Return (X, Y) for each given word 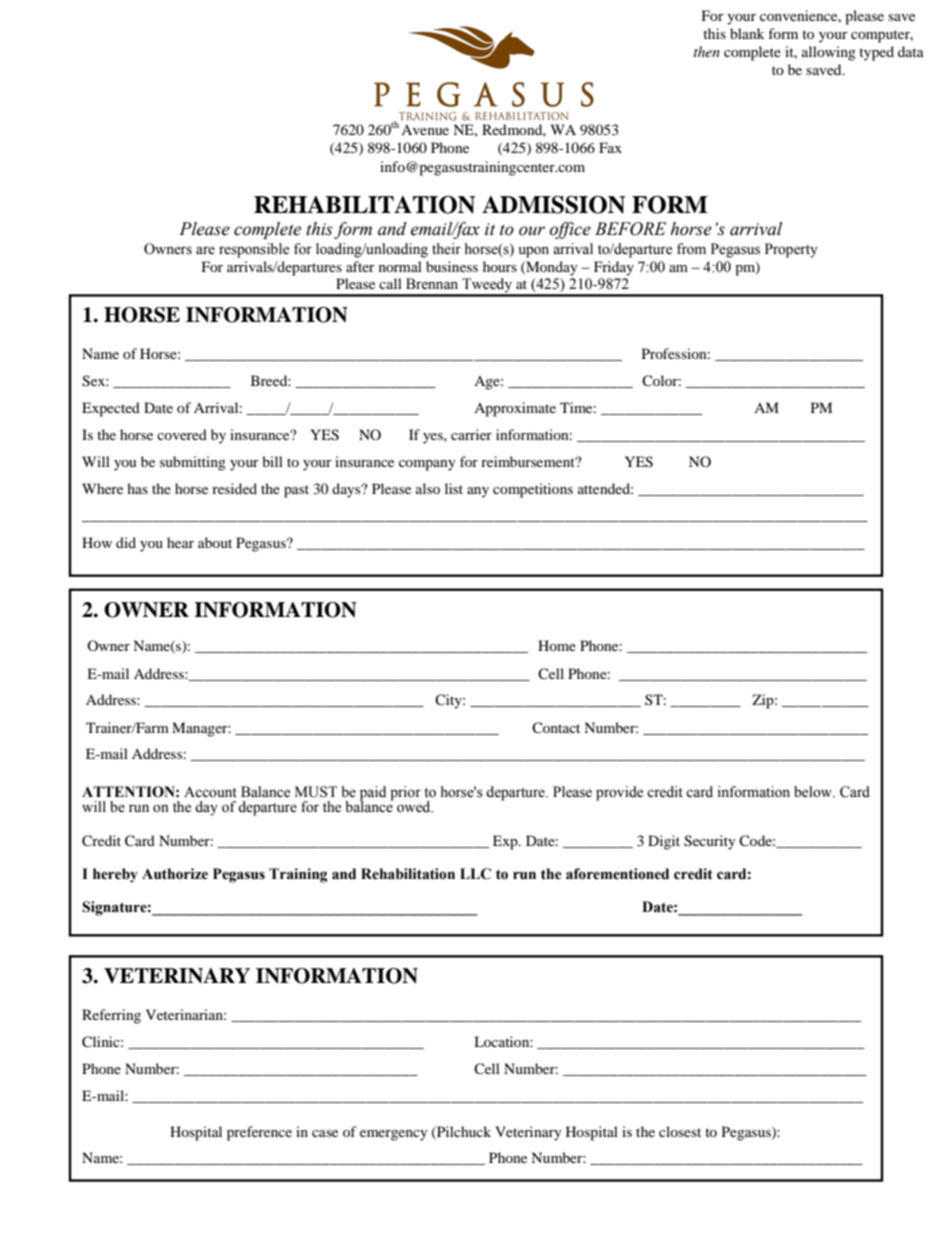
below (814, 792)
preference (259, 1133)
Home (557, 645)
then (707, 51)
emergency (394, 1135)
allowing (829, 53)
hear (180, 542)
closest (680, 1131)
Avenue (425, 130)
